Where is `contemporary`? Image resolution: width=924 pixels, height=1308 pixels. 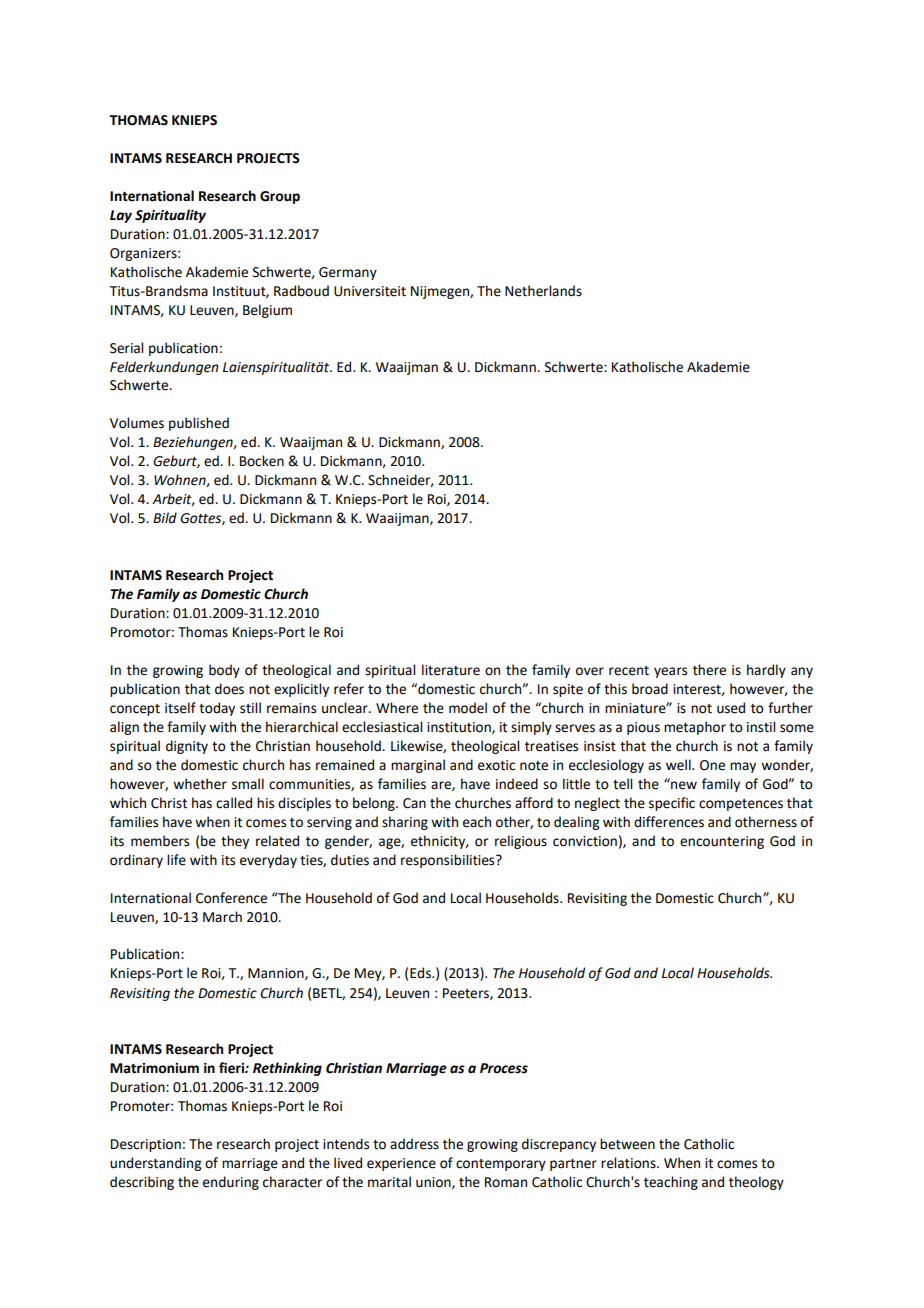
contemporary is located at coordinates (501, 1165).
